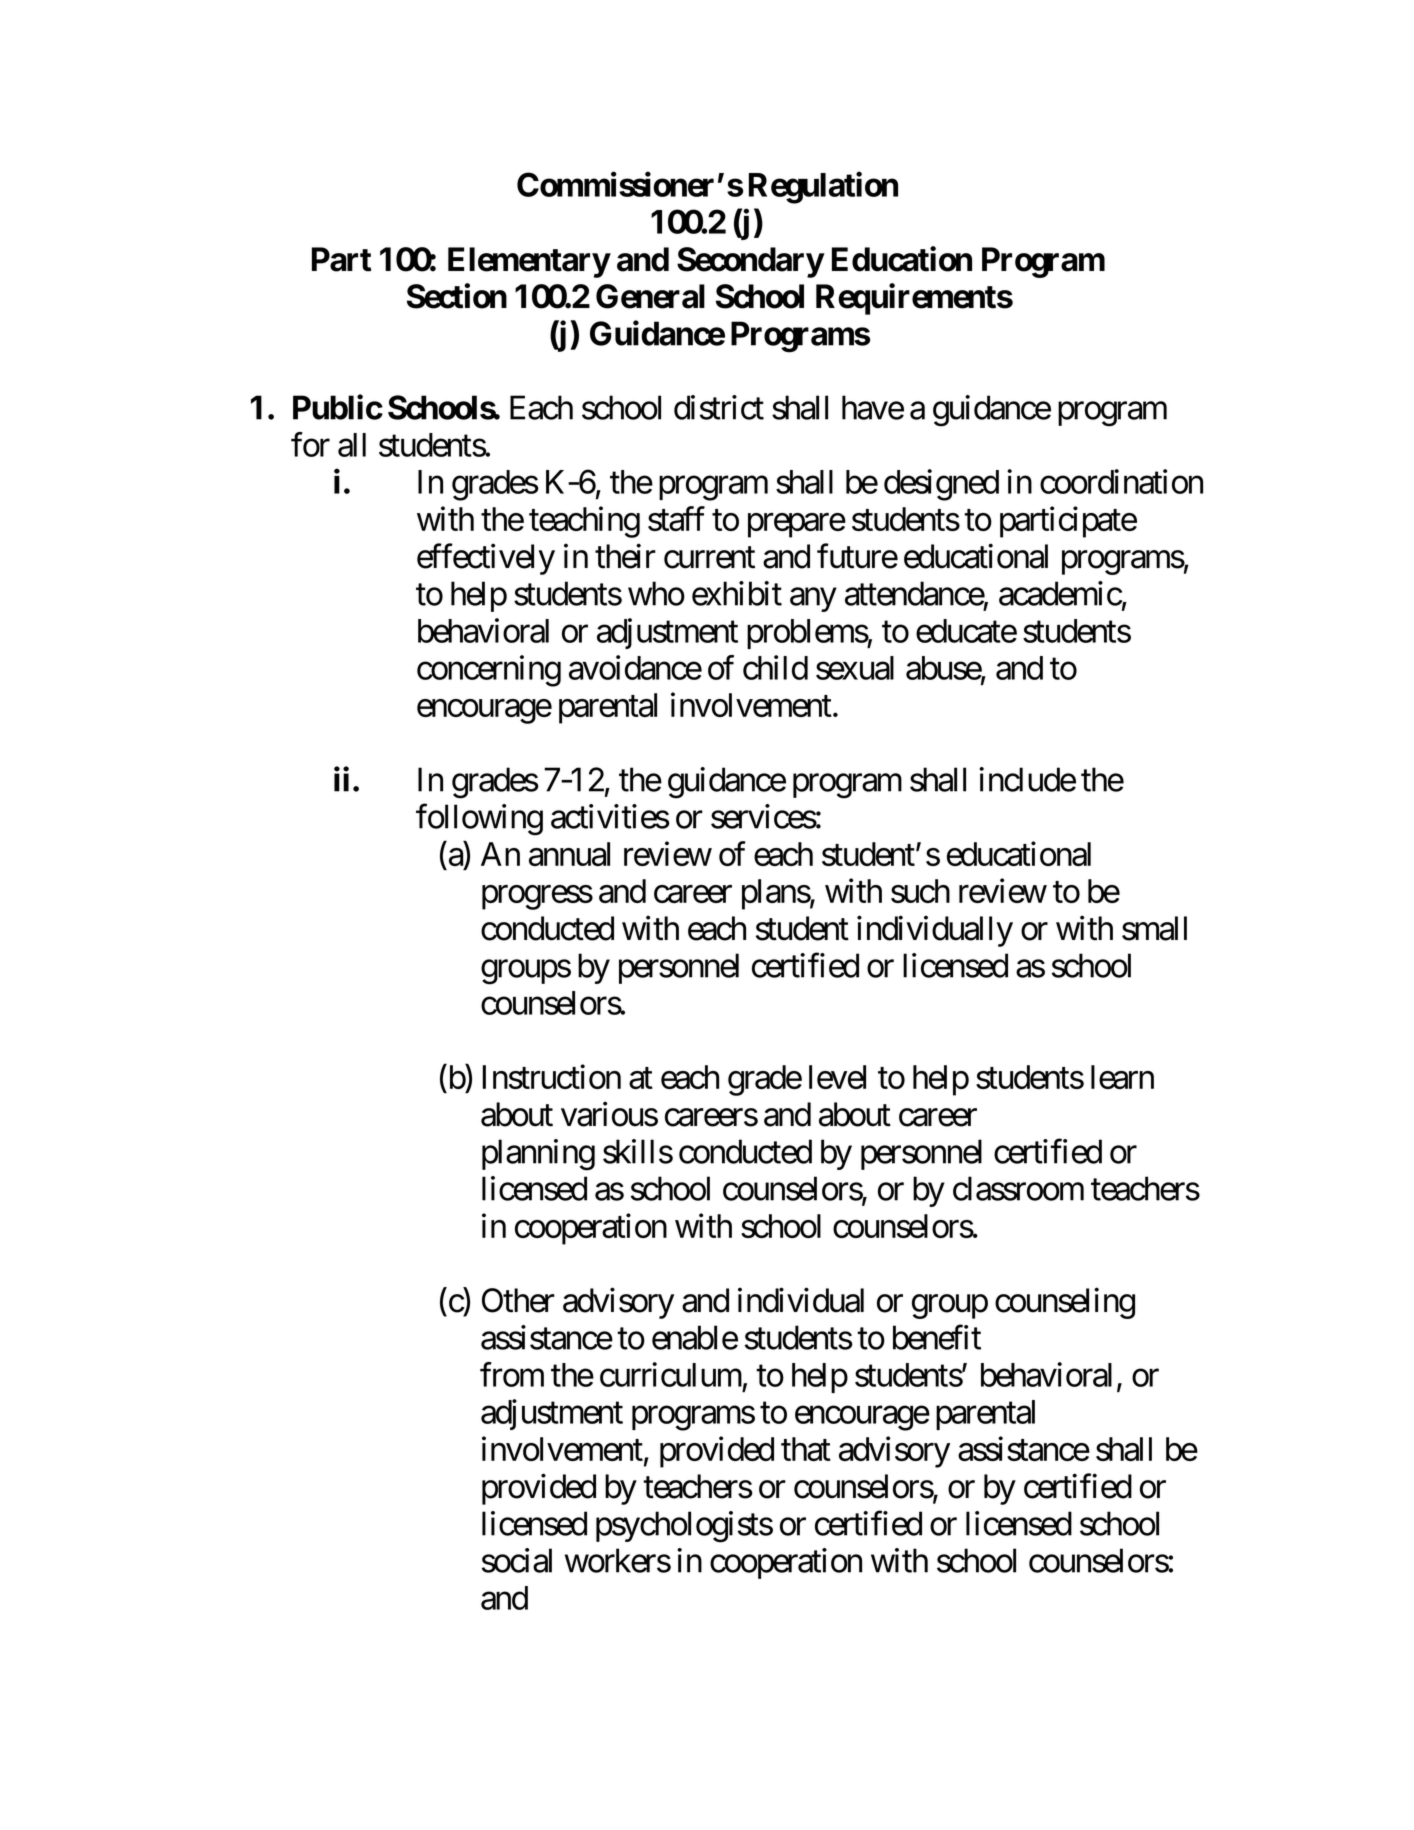 This image has width=1414, height=1830. Describe the element at coordinates (806, 1449) in the image. I see `that` at that location.
